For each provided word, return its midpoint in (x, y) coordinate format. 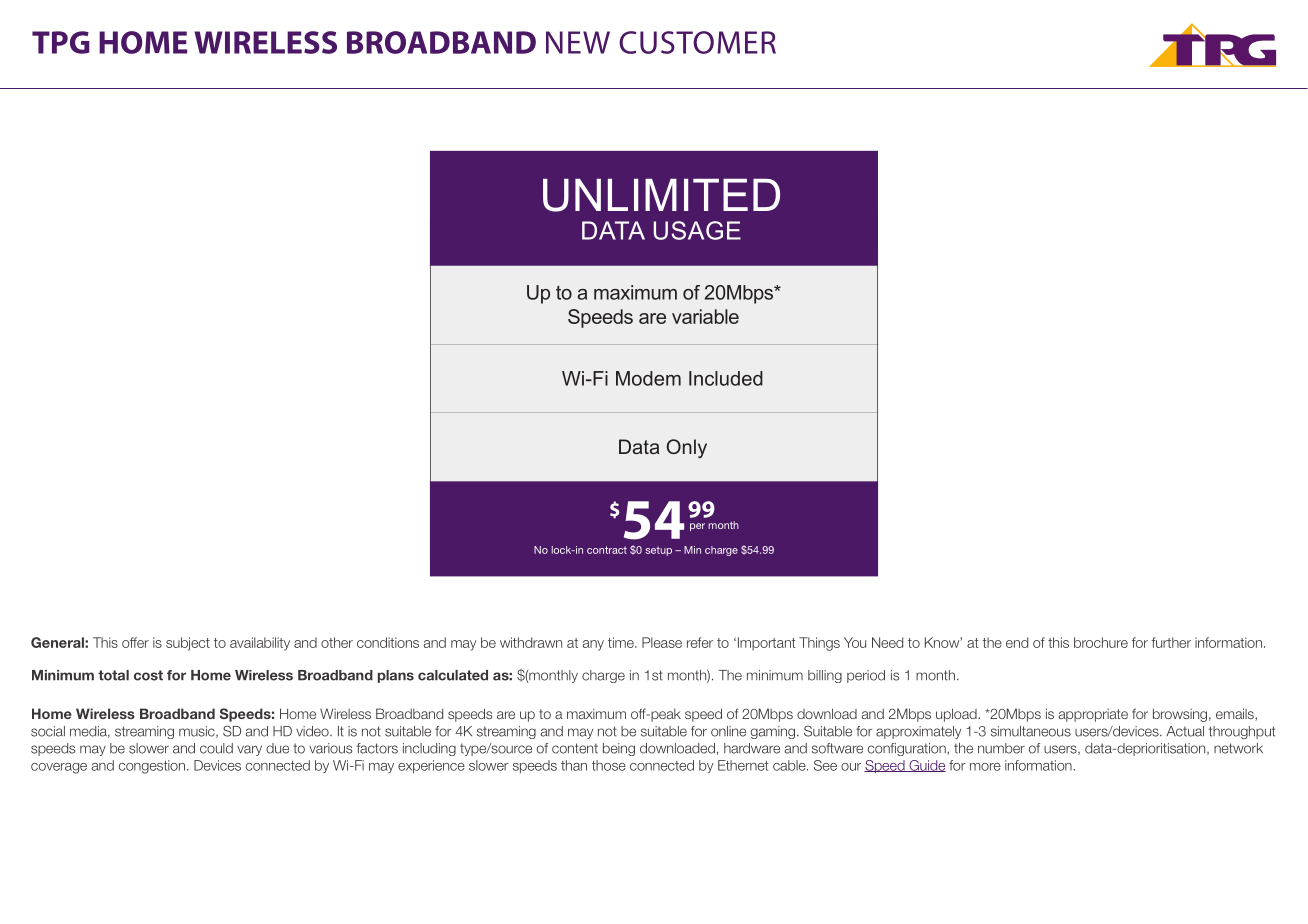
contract (607, 550)
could (216, 748)
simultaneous (1031, 731)
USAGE (697, 230)
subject (188, 644)
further (1171, 642)
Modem (648, 378)
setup (658, 551)
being (619, 749)
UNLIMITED (661, 195)
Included (726, 378)
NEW (578, 42)
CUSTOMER (697, 42)
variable (705, 316)
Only (687, 448)
